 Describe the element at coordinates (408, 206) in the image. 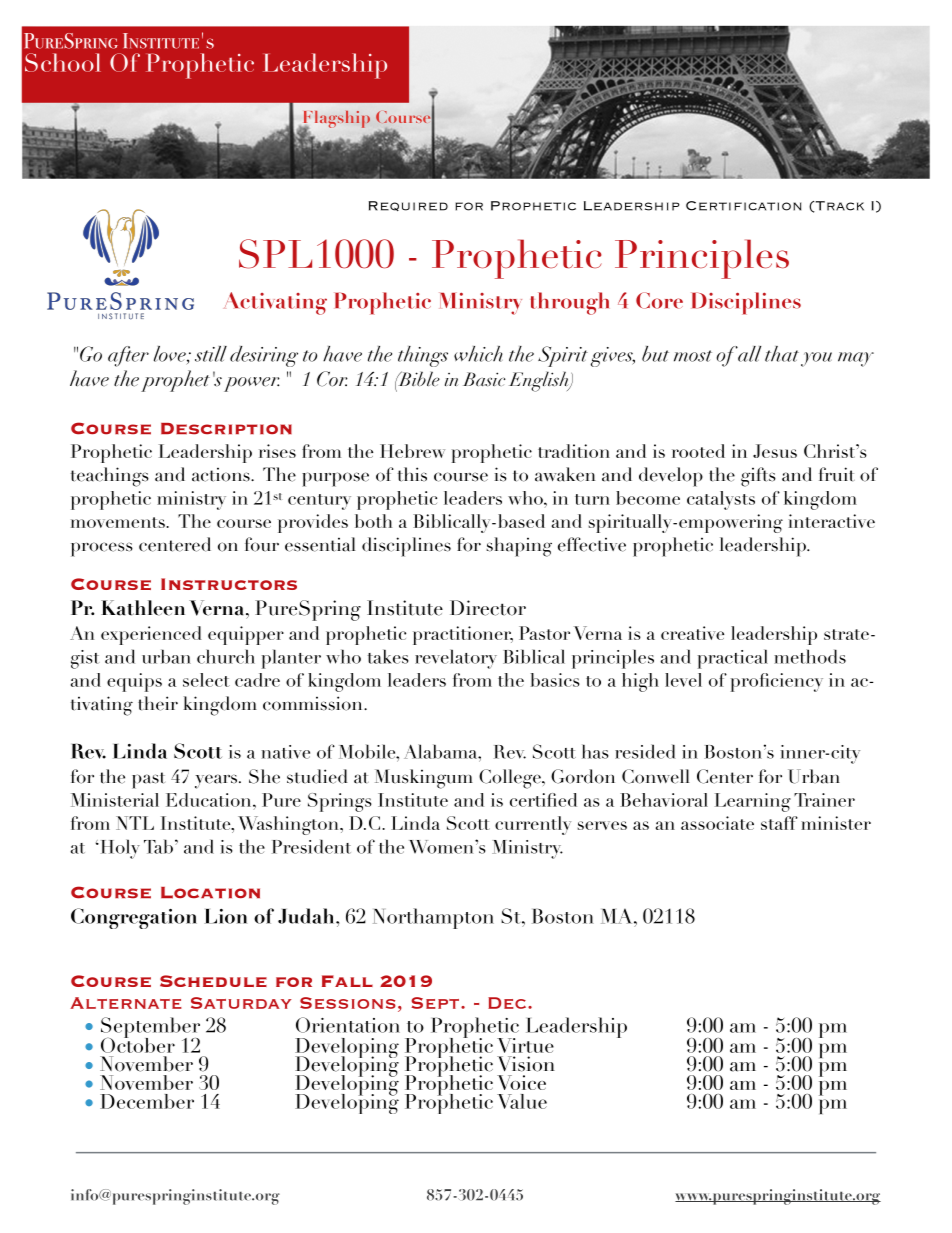

I see `Required` at that location.
